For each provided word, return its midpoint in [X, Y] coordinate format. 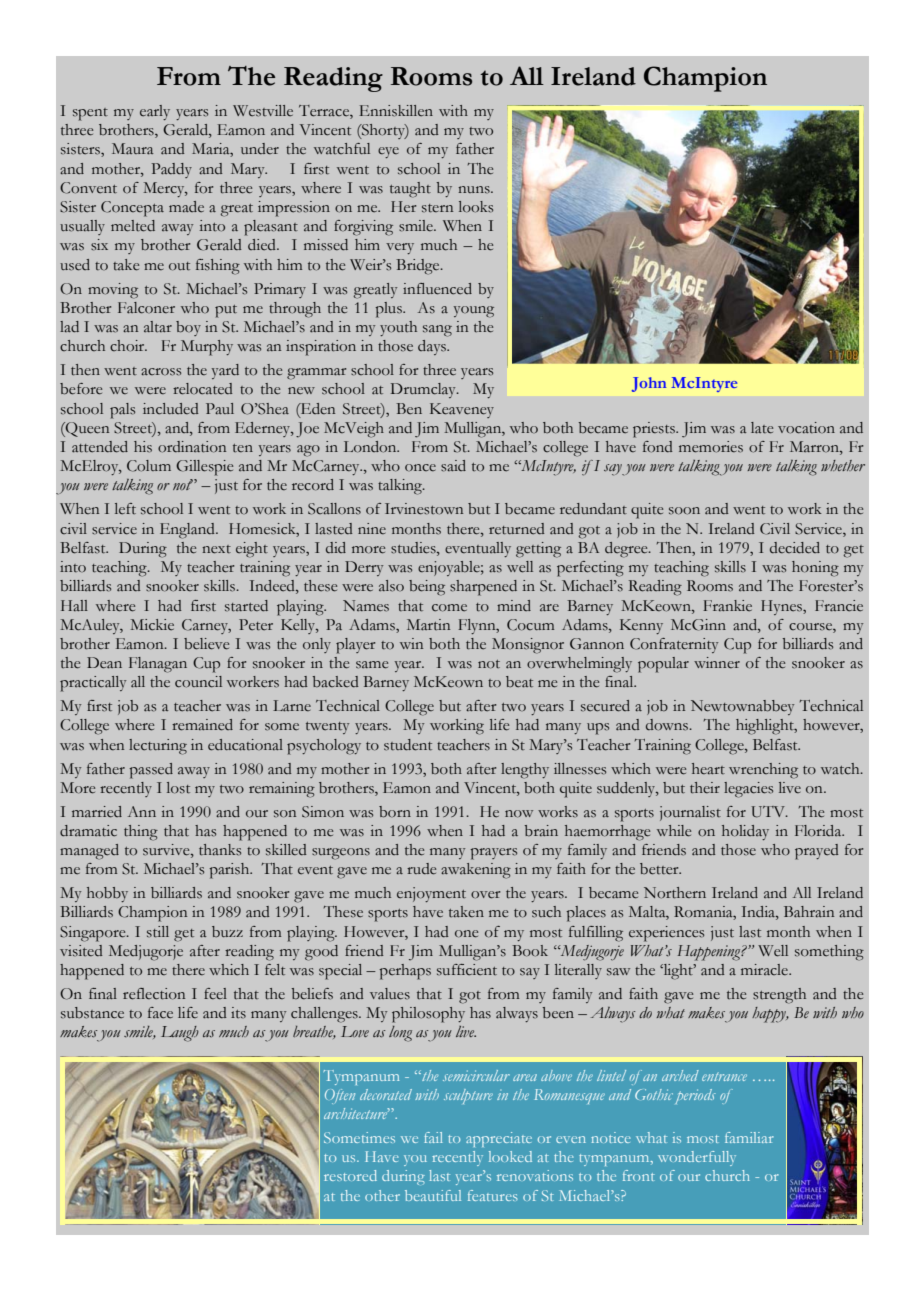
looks [476, 207]
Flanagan [158, 665]
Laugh [180, 1034]
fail [433, 1137]
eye [388, 152]
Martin [428, 625]
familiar [749, 1137]
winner [717, 662]
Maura [133, 149]
